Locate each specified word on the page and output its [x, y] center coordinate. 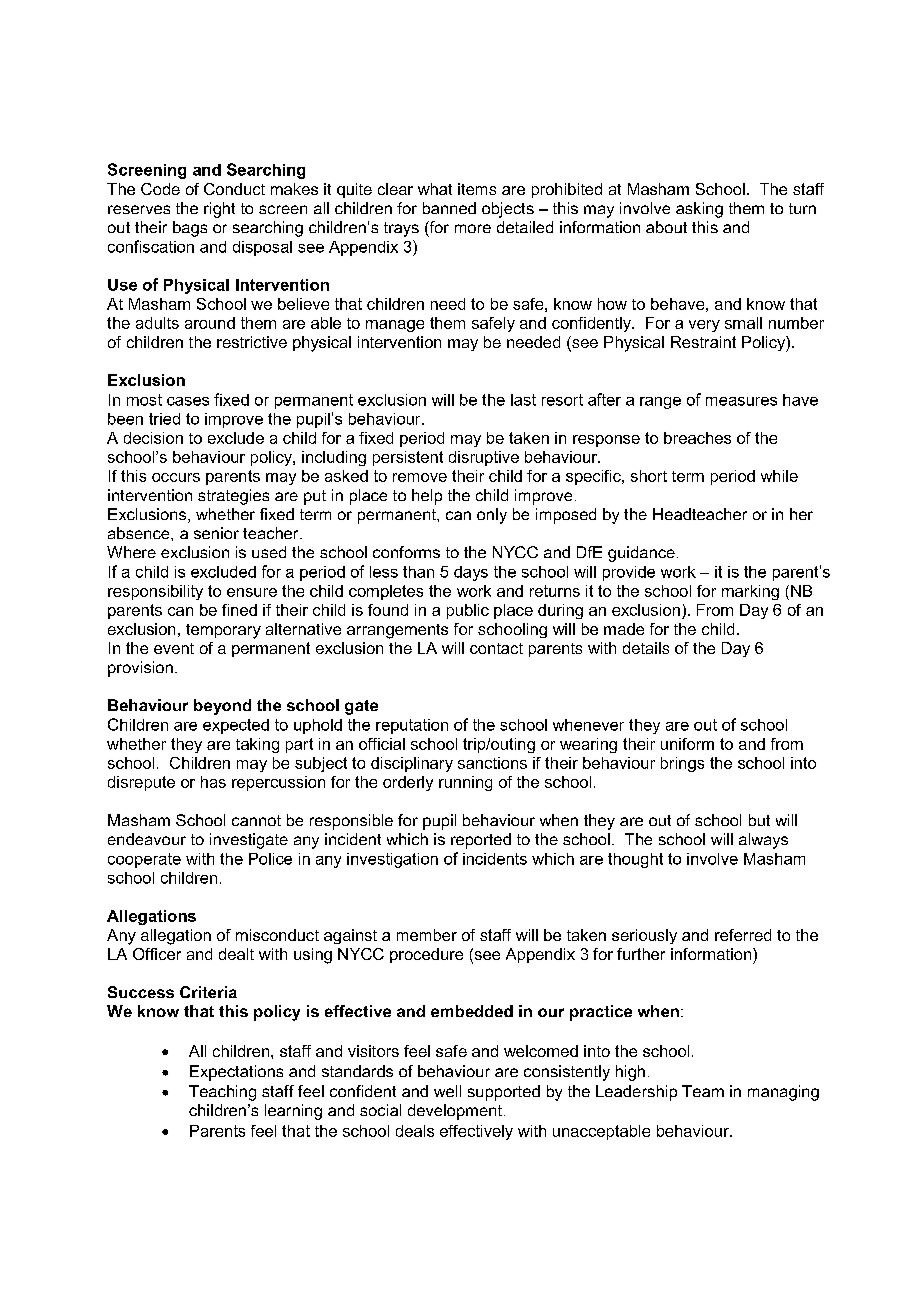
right [219, 210]
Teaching [222, 1093]
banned [449, 208]
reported [481, 841]
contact [496, 648]
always [763, 841]
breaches [697, 438]
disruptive [484, 458]
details [646, 648]
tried [164, 419]
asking [699, 210]
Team [703, 1091]
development [455, 1112]
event [174, 648]
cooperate [144, 860]
